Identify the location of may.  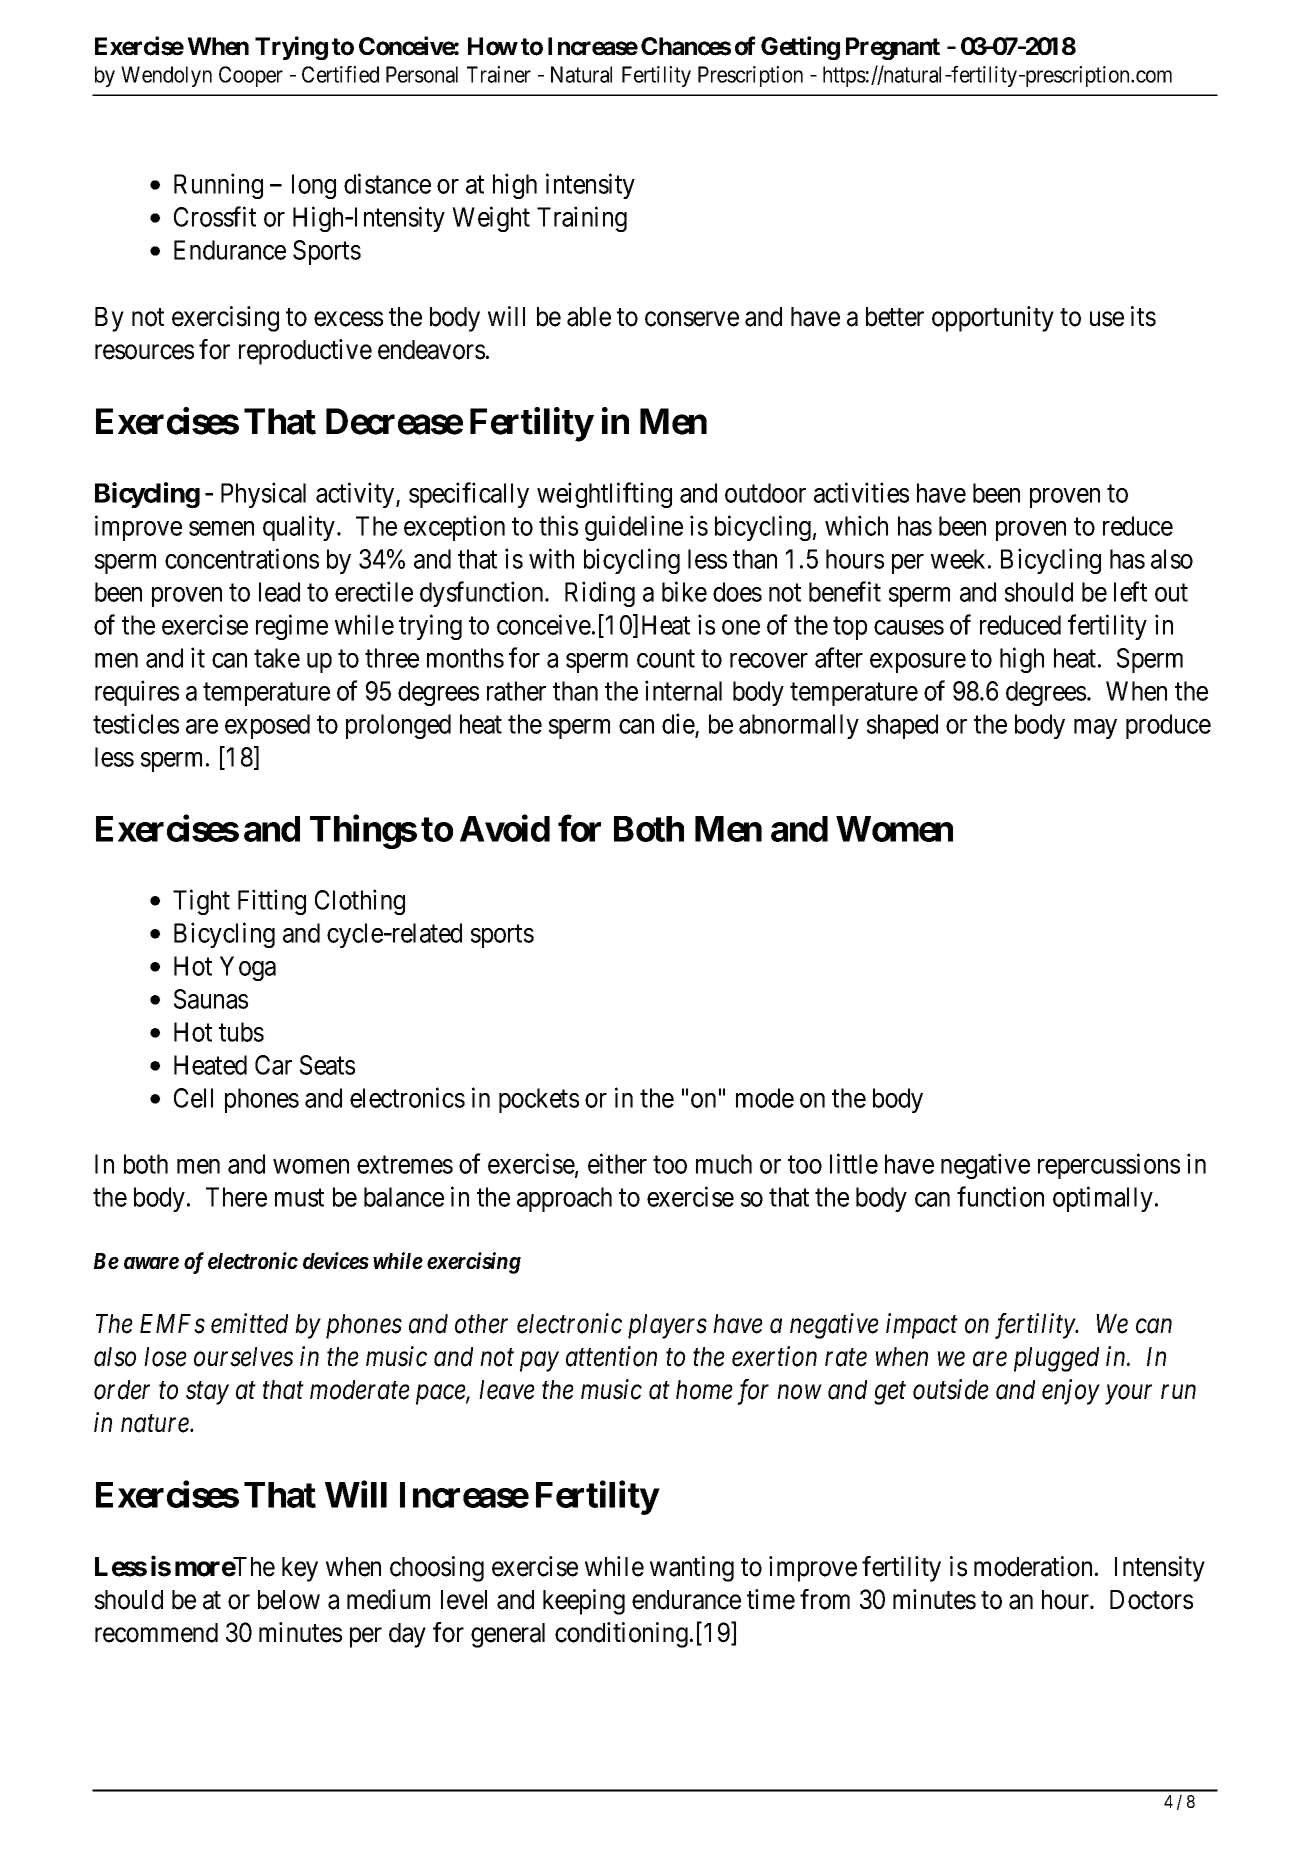
(1095, 729).
